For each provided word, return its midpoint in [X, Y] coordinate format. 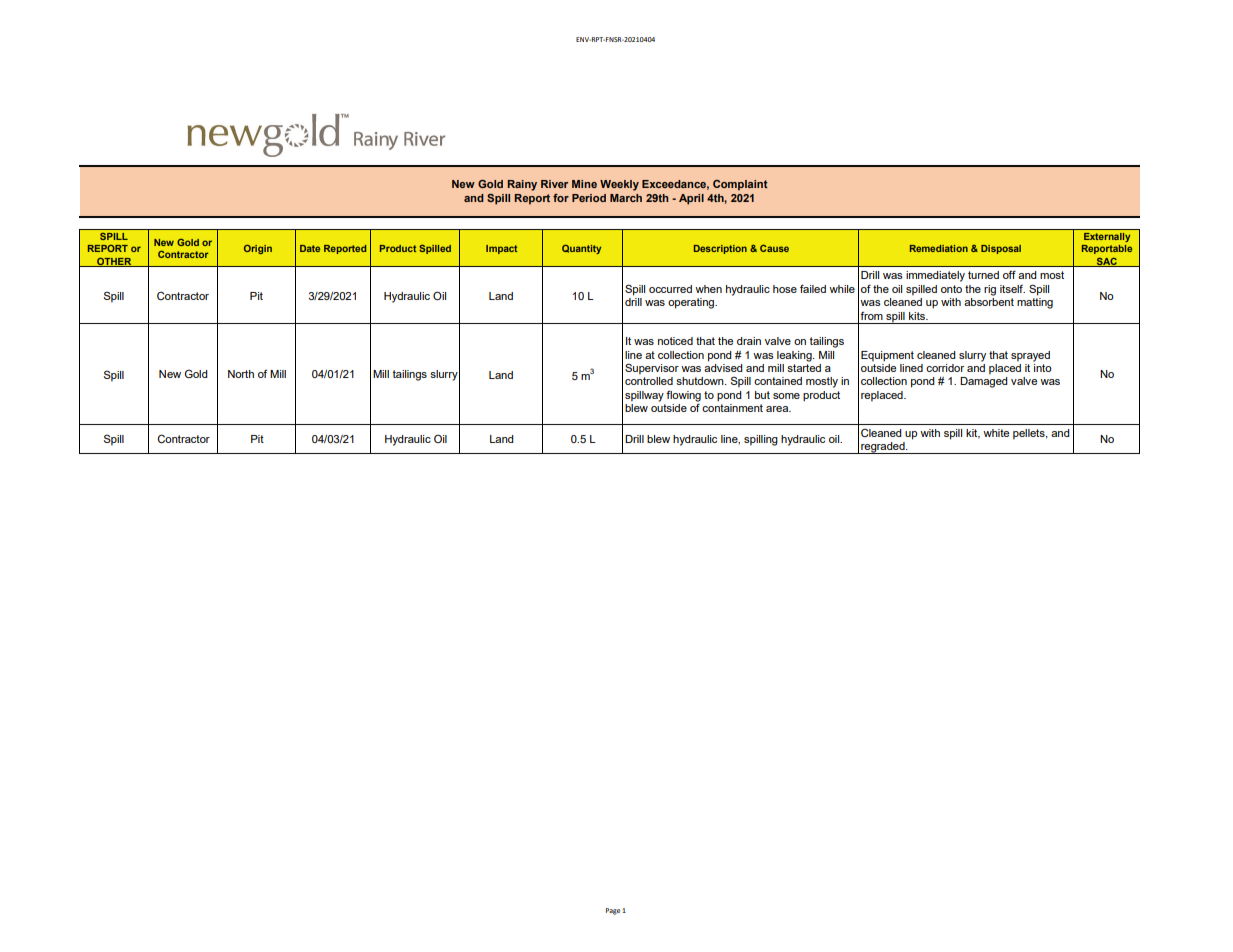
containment [732, 408]
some [786, 396]
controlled [649, 381]
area [778, 409]
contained [778, 381]
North [241, 374]
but [762, 395]
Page [613, 911]
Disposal [1001, 249]
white [996, 433]
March [626, 198]
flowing [683, 397]
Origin [258, 249]
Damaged [984, 382]
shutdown [701, 381]
